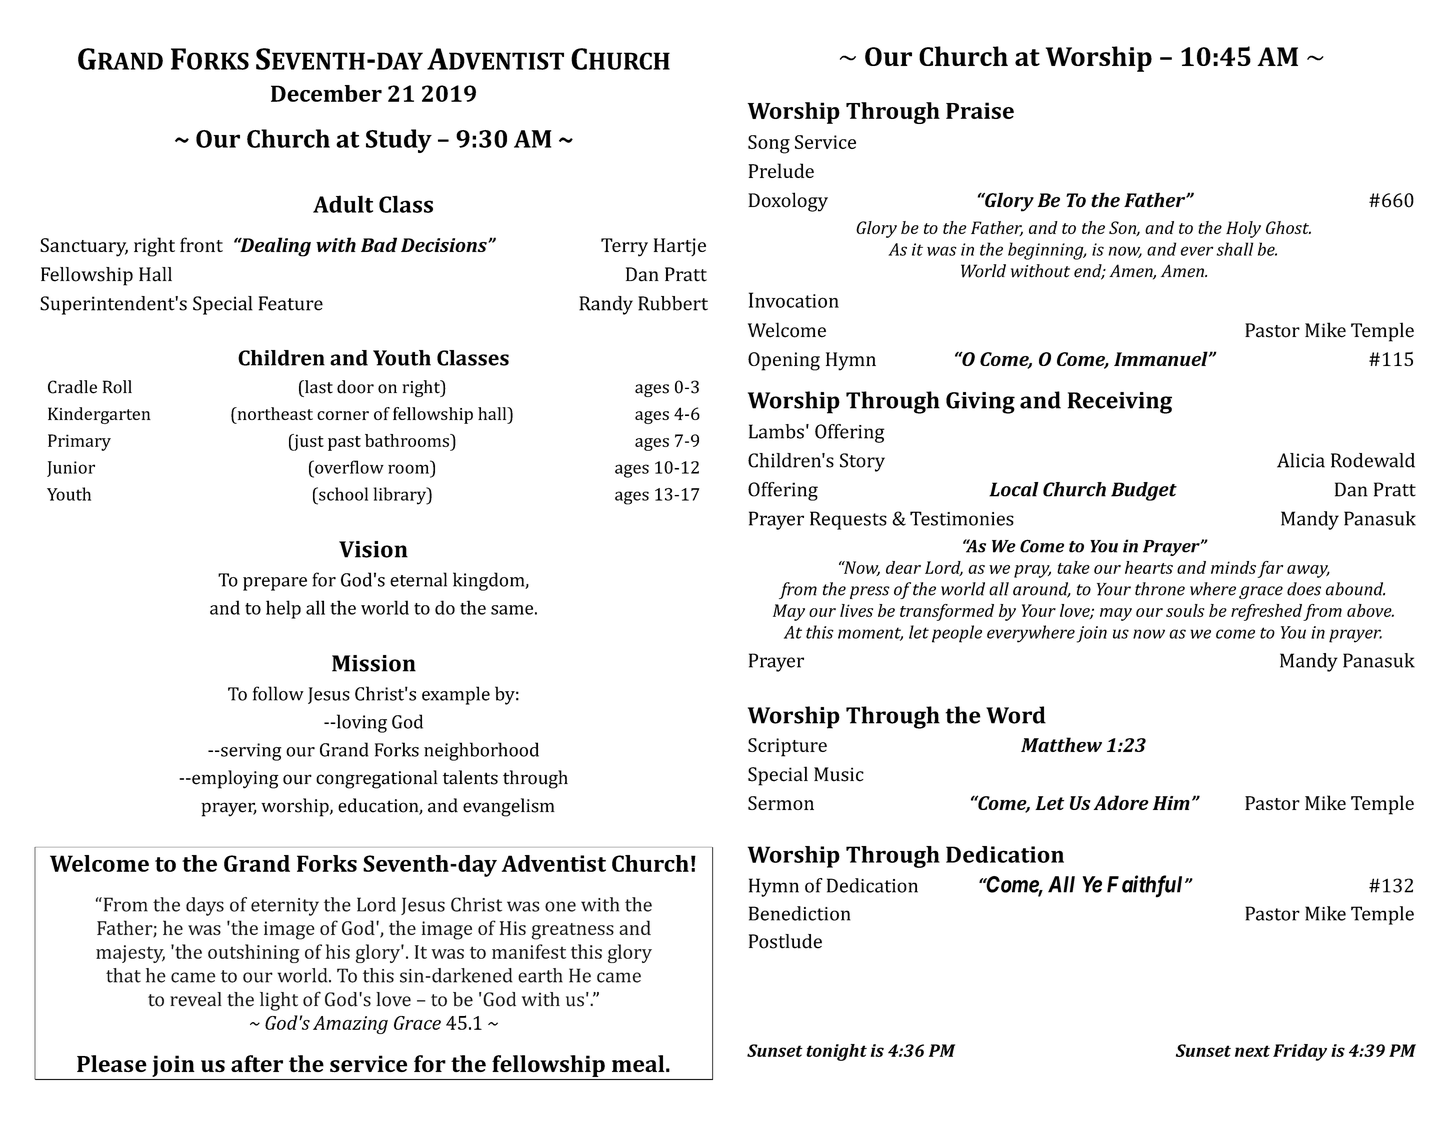 The width and height of the screenshot is (1455, 1124). What do you see at coordinates (836, 1052) in the screenshot?
I see `tonight` at bounding box center [836, 1052].
